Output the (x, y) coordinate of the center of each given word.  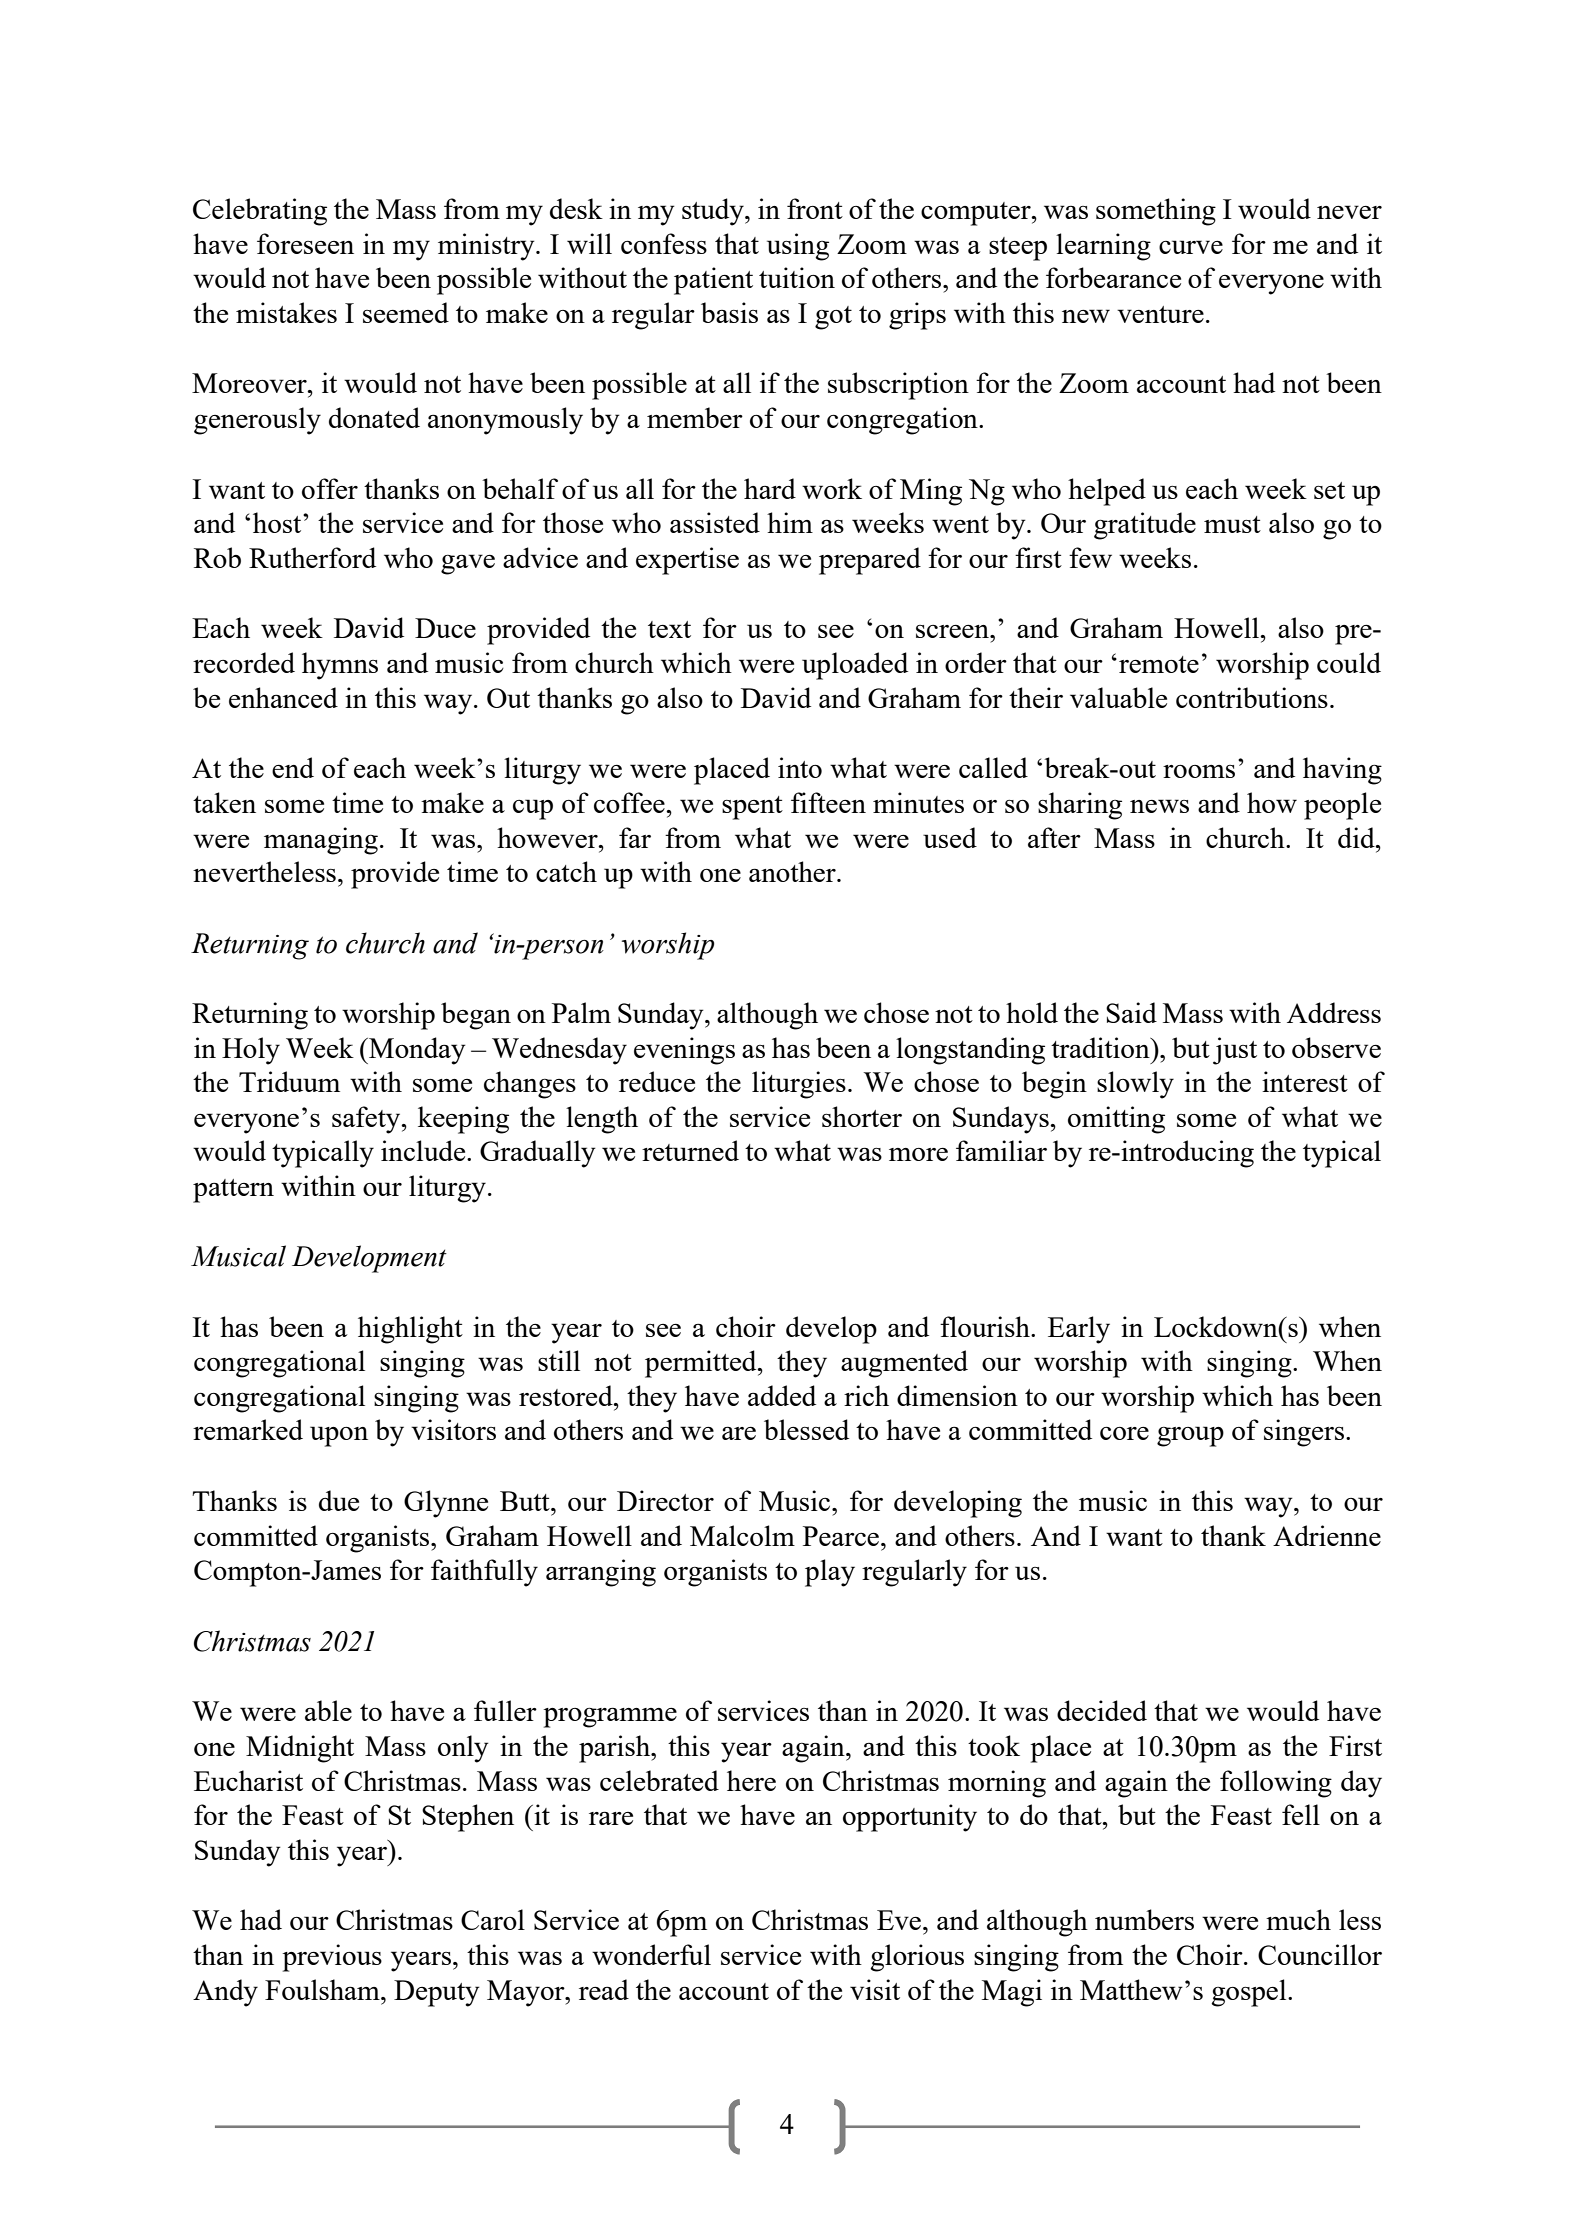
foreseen (305, 243)
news (1159, 806)
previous (332, 1958)
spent (752, 808)
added (782, 1395)
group (1190, 1436)
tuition (797, 277)
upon (339, 1436)
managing (321, 841)
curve (1191, 247)
